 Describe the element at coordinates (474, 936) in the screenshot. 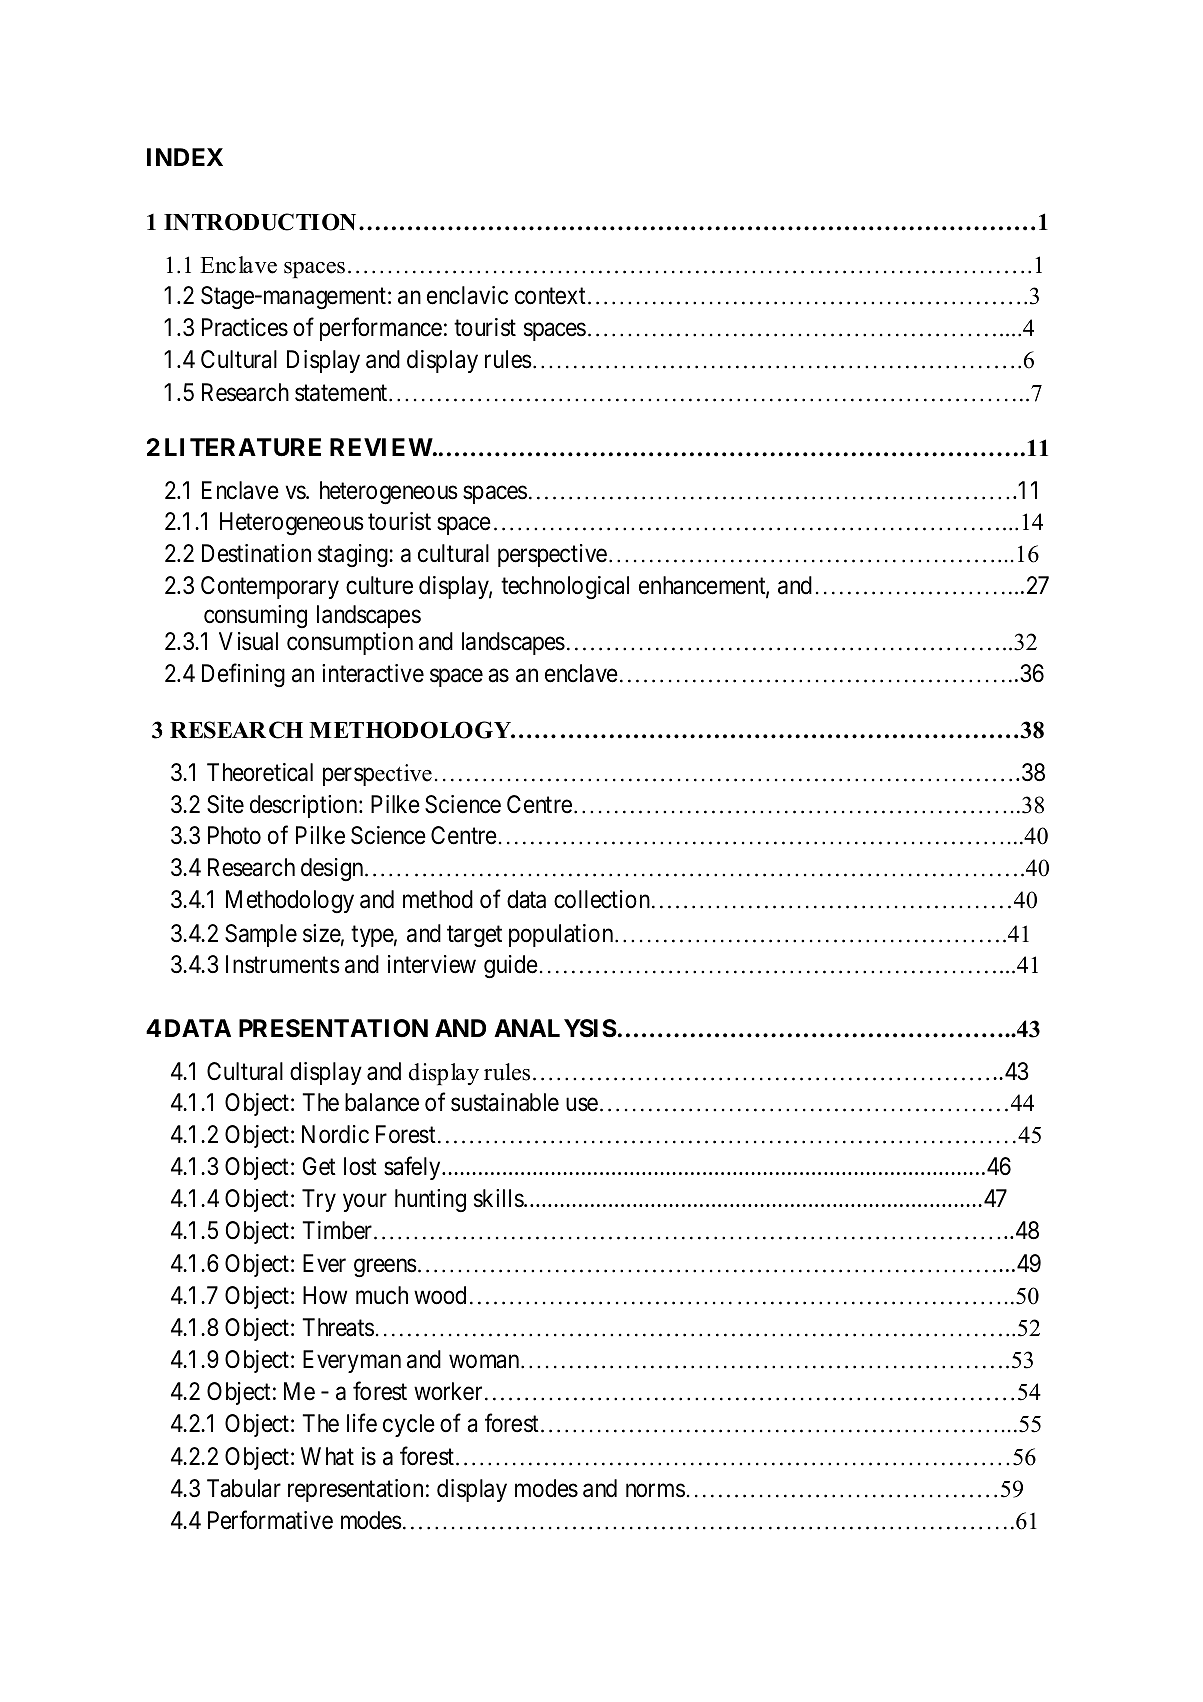

I see `target` at that location.
